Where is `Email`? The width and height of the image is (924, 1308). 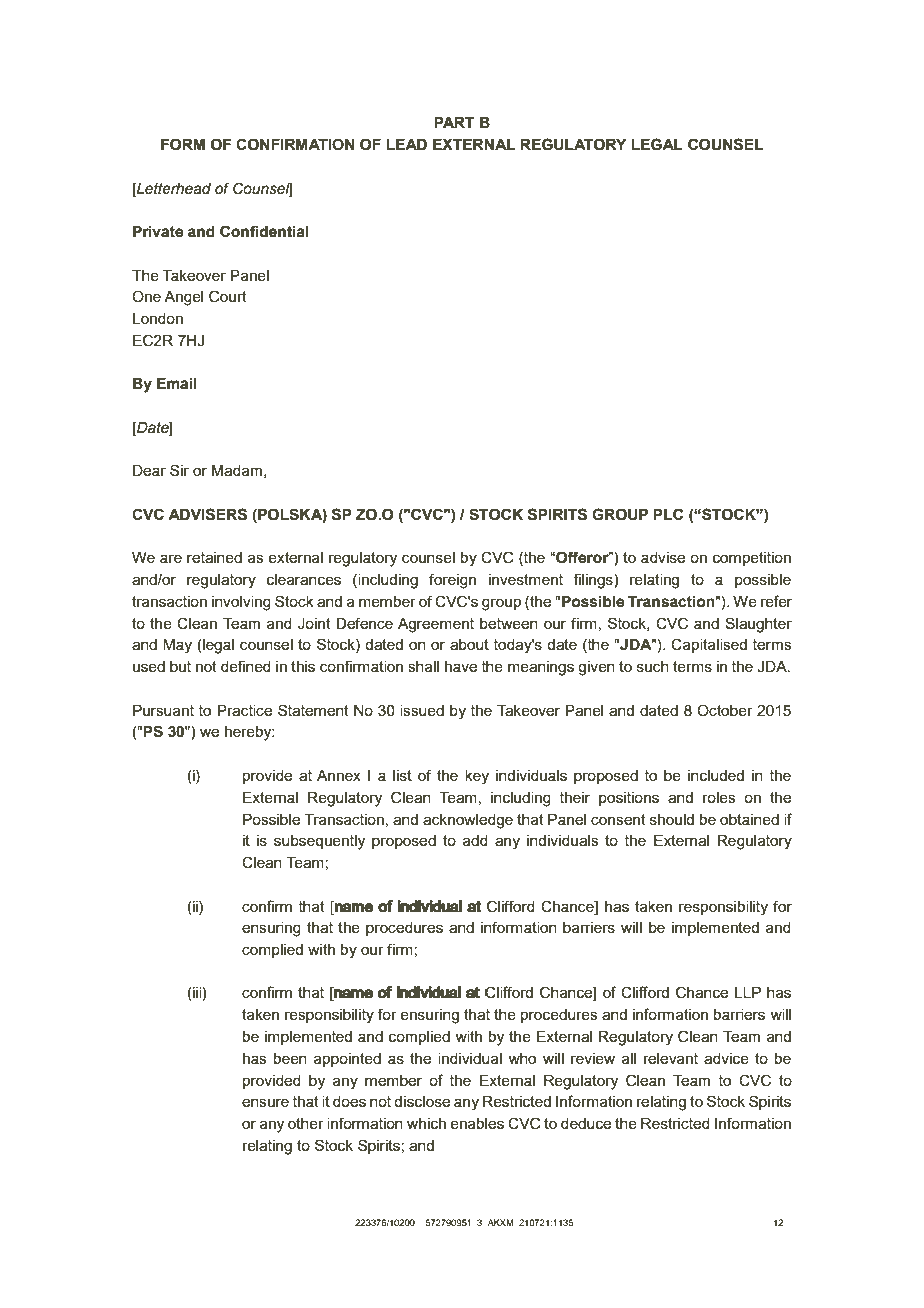 Email is located at coordinates (177, 384).
